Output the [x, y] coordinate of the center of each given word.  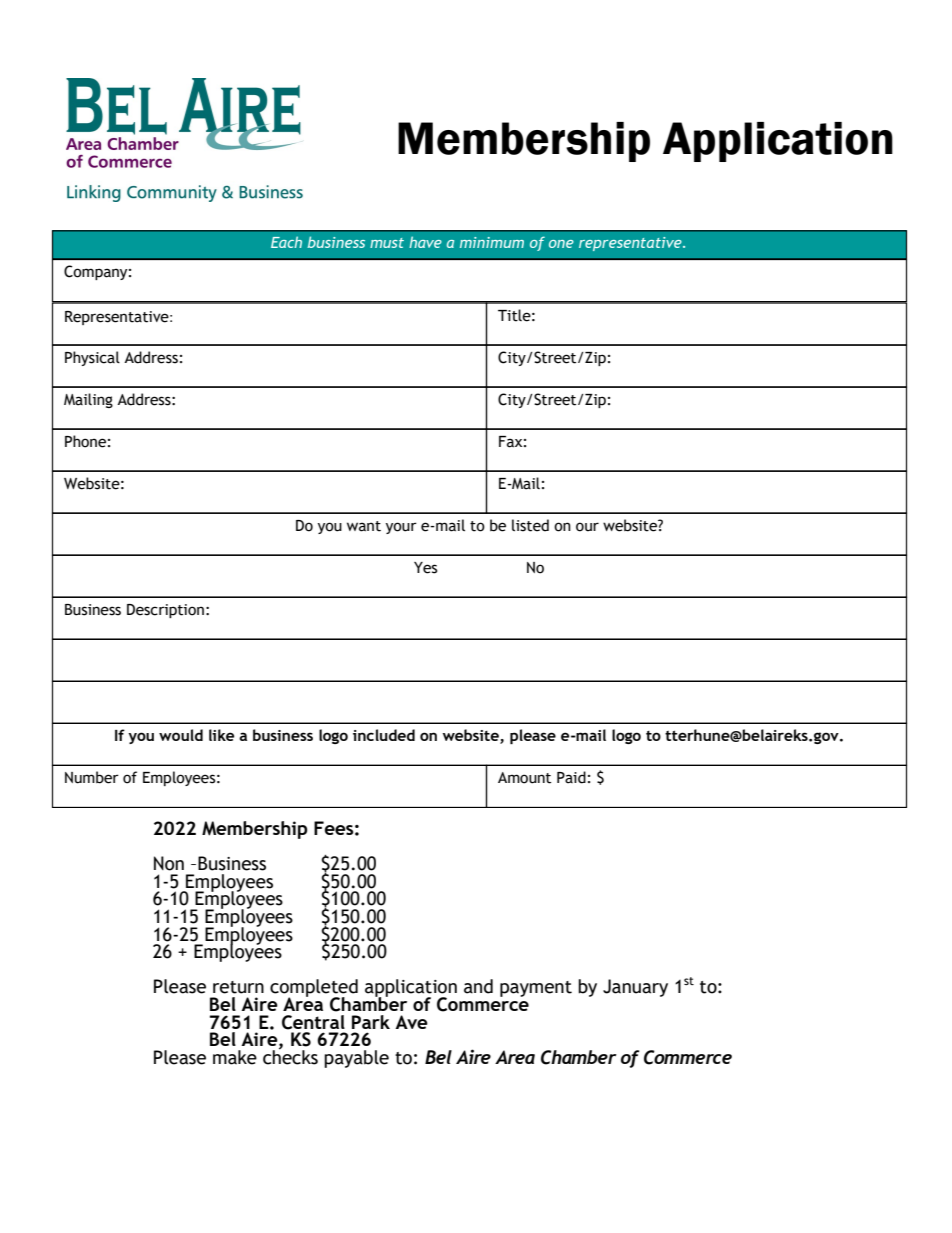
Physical [92, 358]
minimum [492, 242]
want [364, 526]
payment [536, 989]
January [635, 988]
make [235, 1057]
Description [165, 611]
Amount [524, 778]
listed [530, 525]
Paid [571, 777]
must [387, 243]
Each [286, 242]
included [384, 735]
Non [169, 863]
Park [371, 1022]
